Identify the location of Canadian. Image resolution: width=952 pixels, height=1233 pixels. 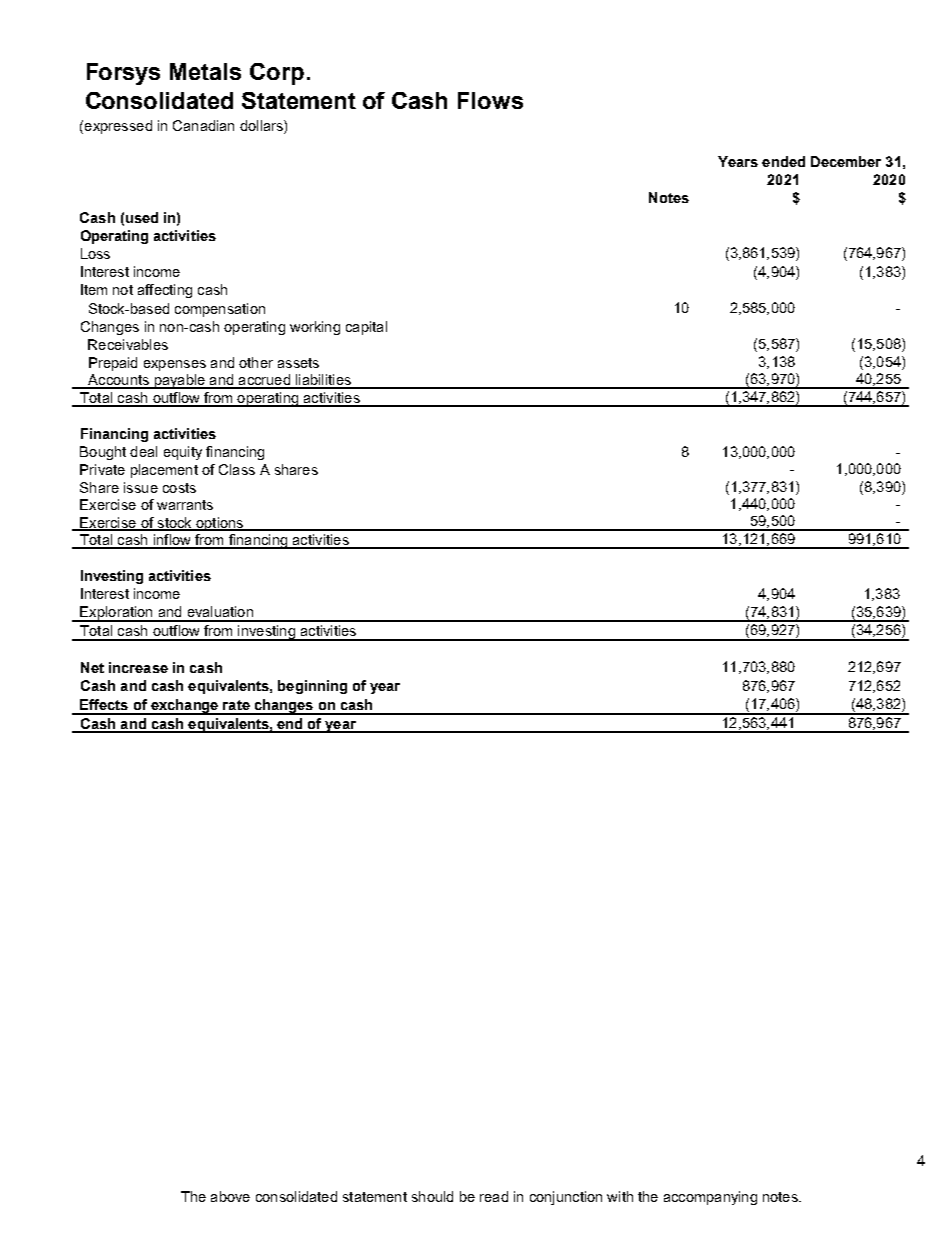
(203, 125).
